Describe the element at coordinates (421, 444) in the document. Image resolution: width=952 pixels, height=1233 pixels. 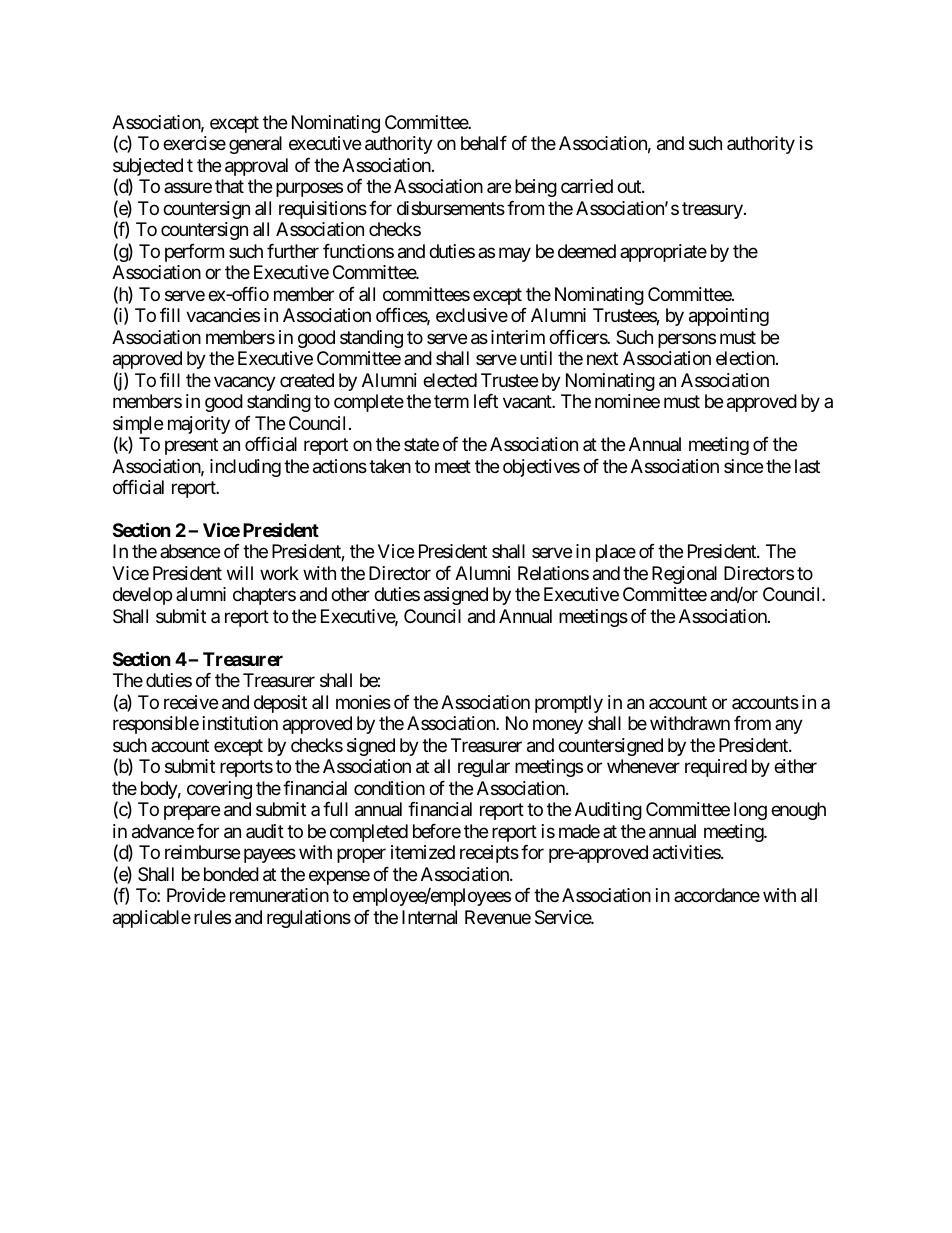
I see `state` at that location.
